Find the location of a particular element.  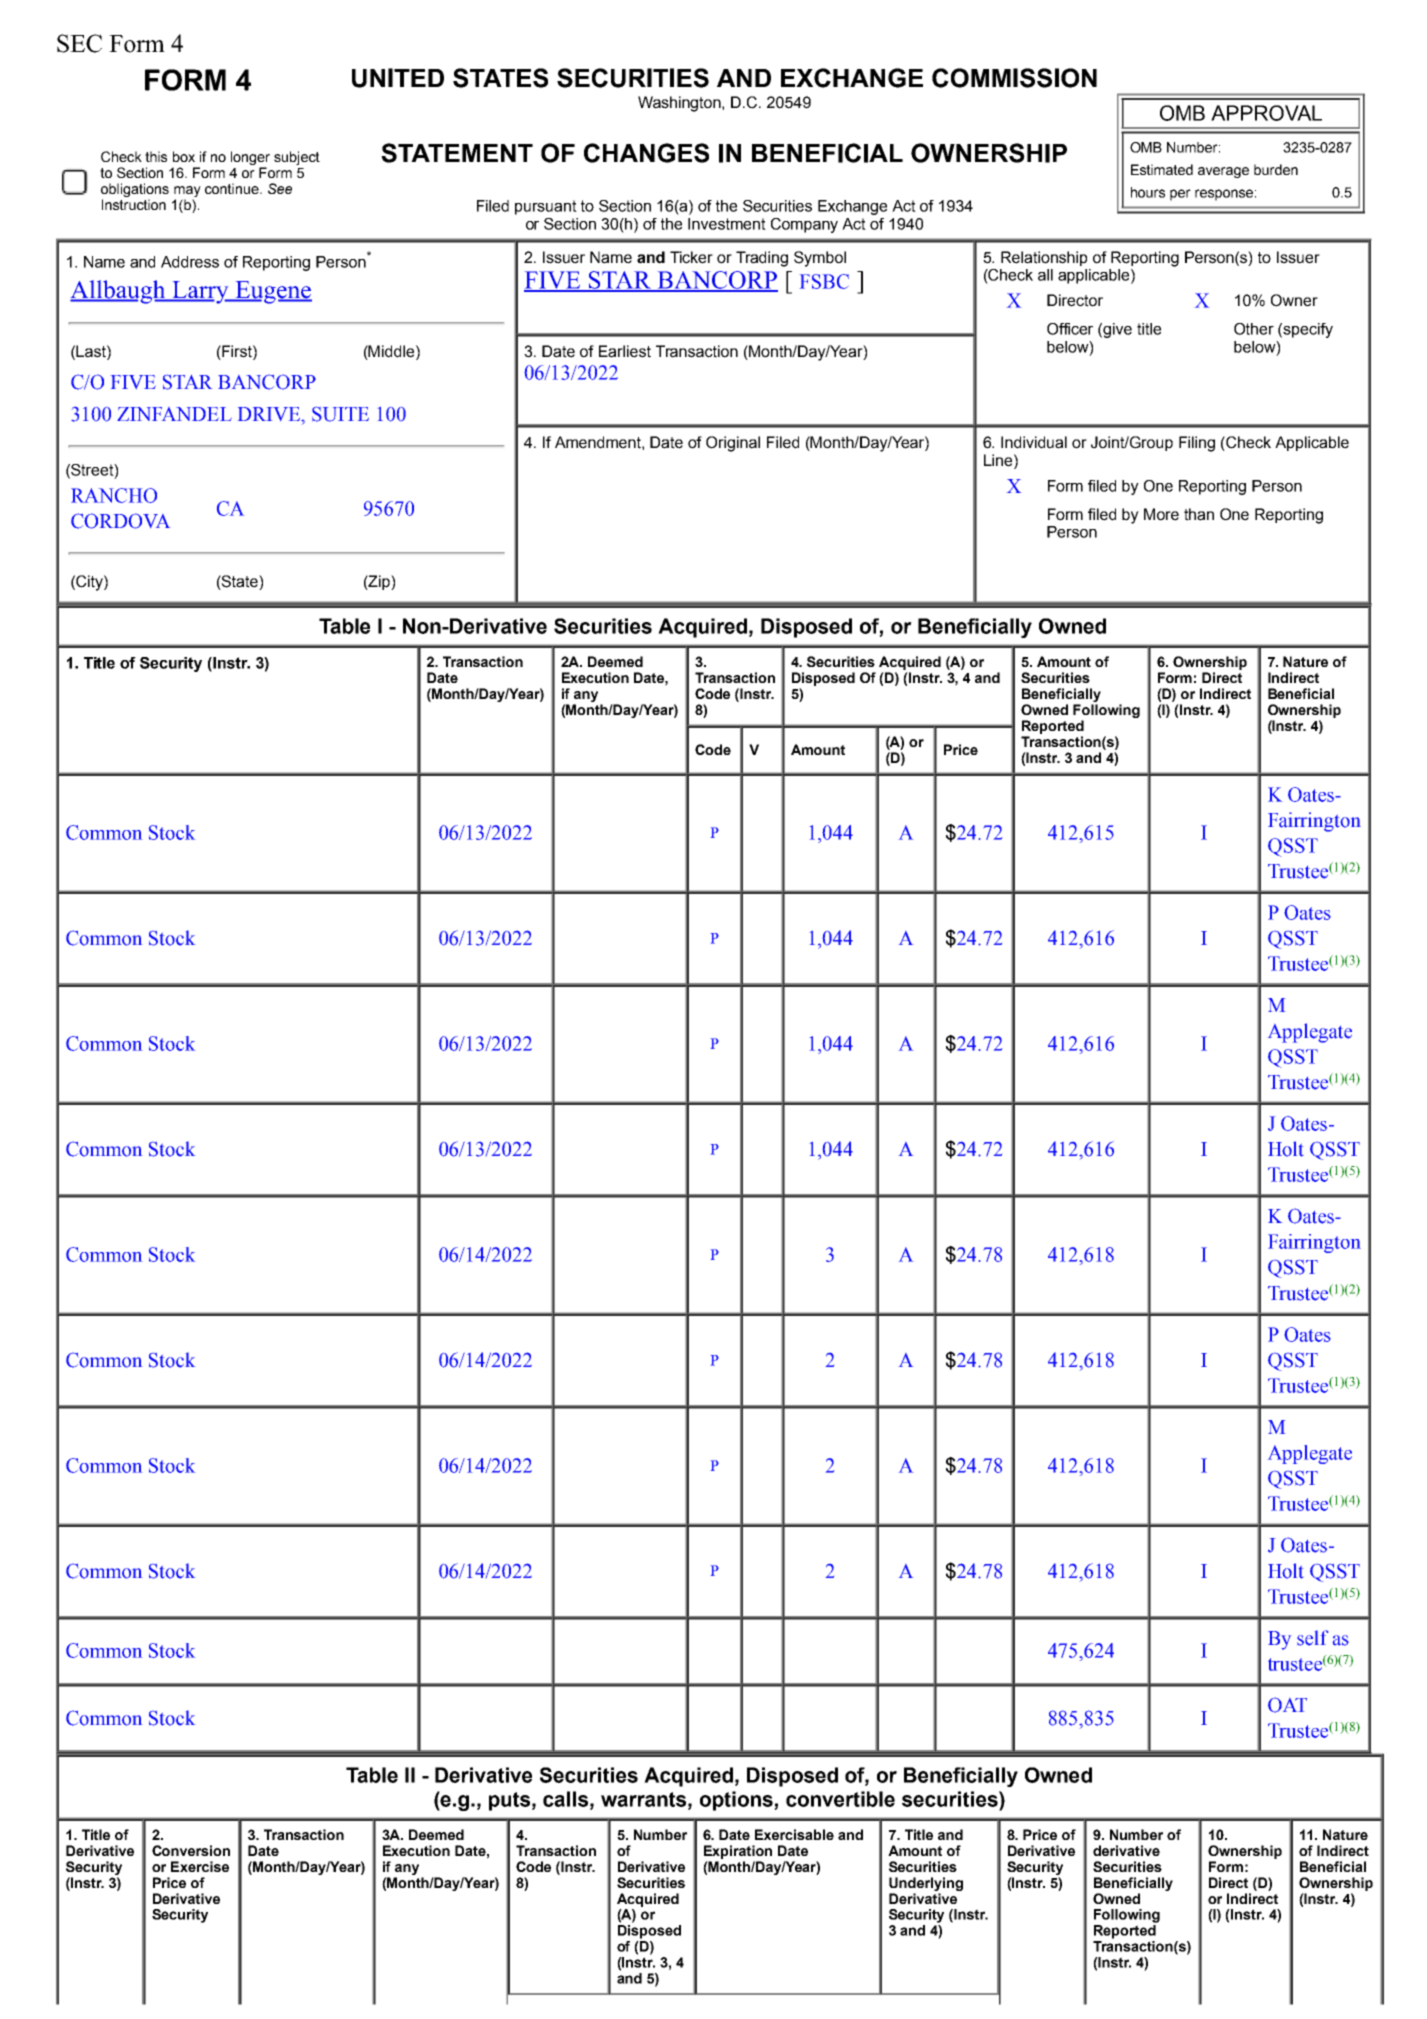

Underlying is located at coordinates (926, 1884).
